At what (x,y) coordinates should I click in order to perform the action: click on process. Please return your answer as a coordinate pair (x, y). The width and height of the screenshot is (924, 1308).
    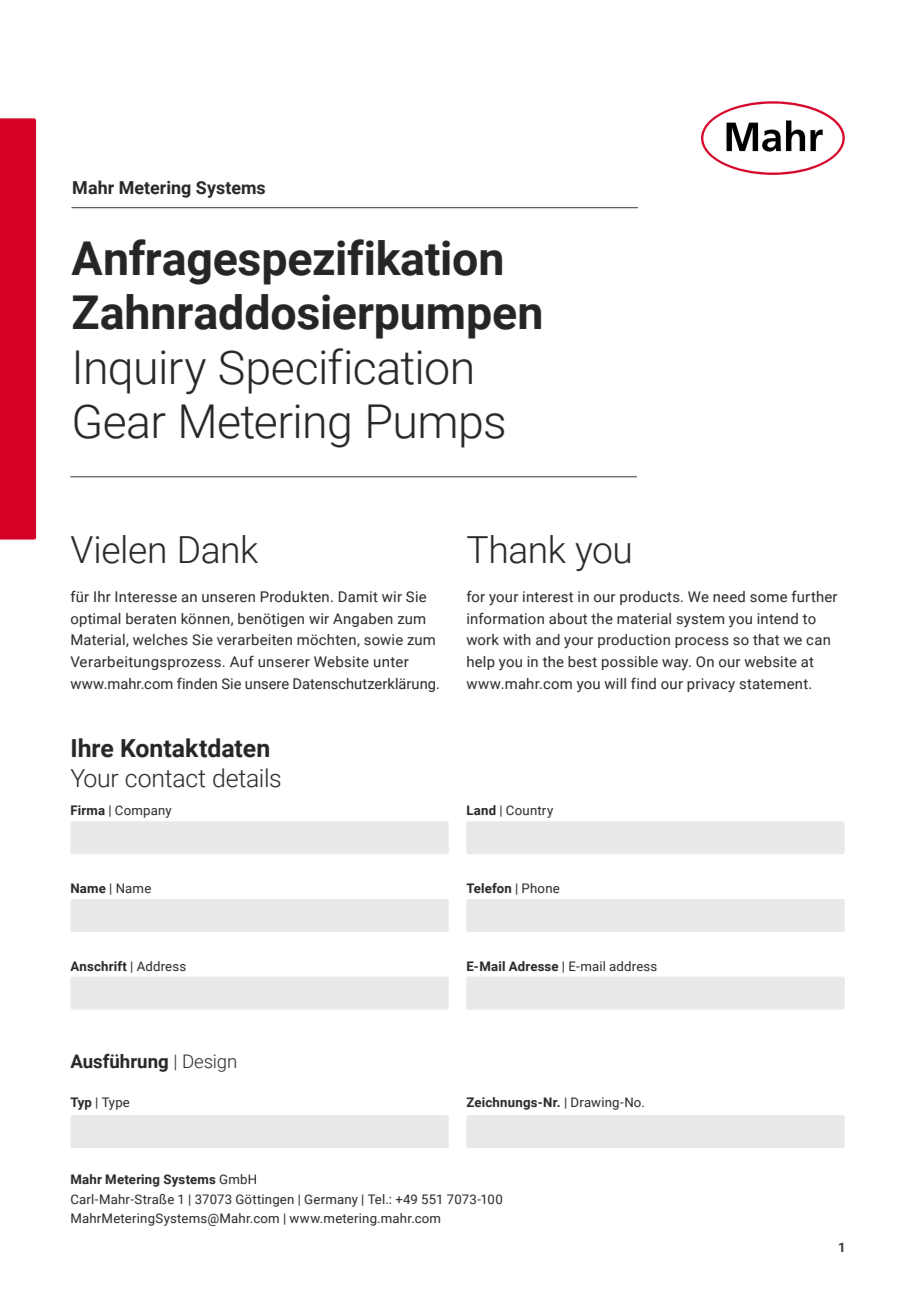
    Looking at the image, I should click on (702, 642).
